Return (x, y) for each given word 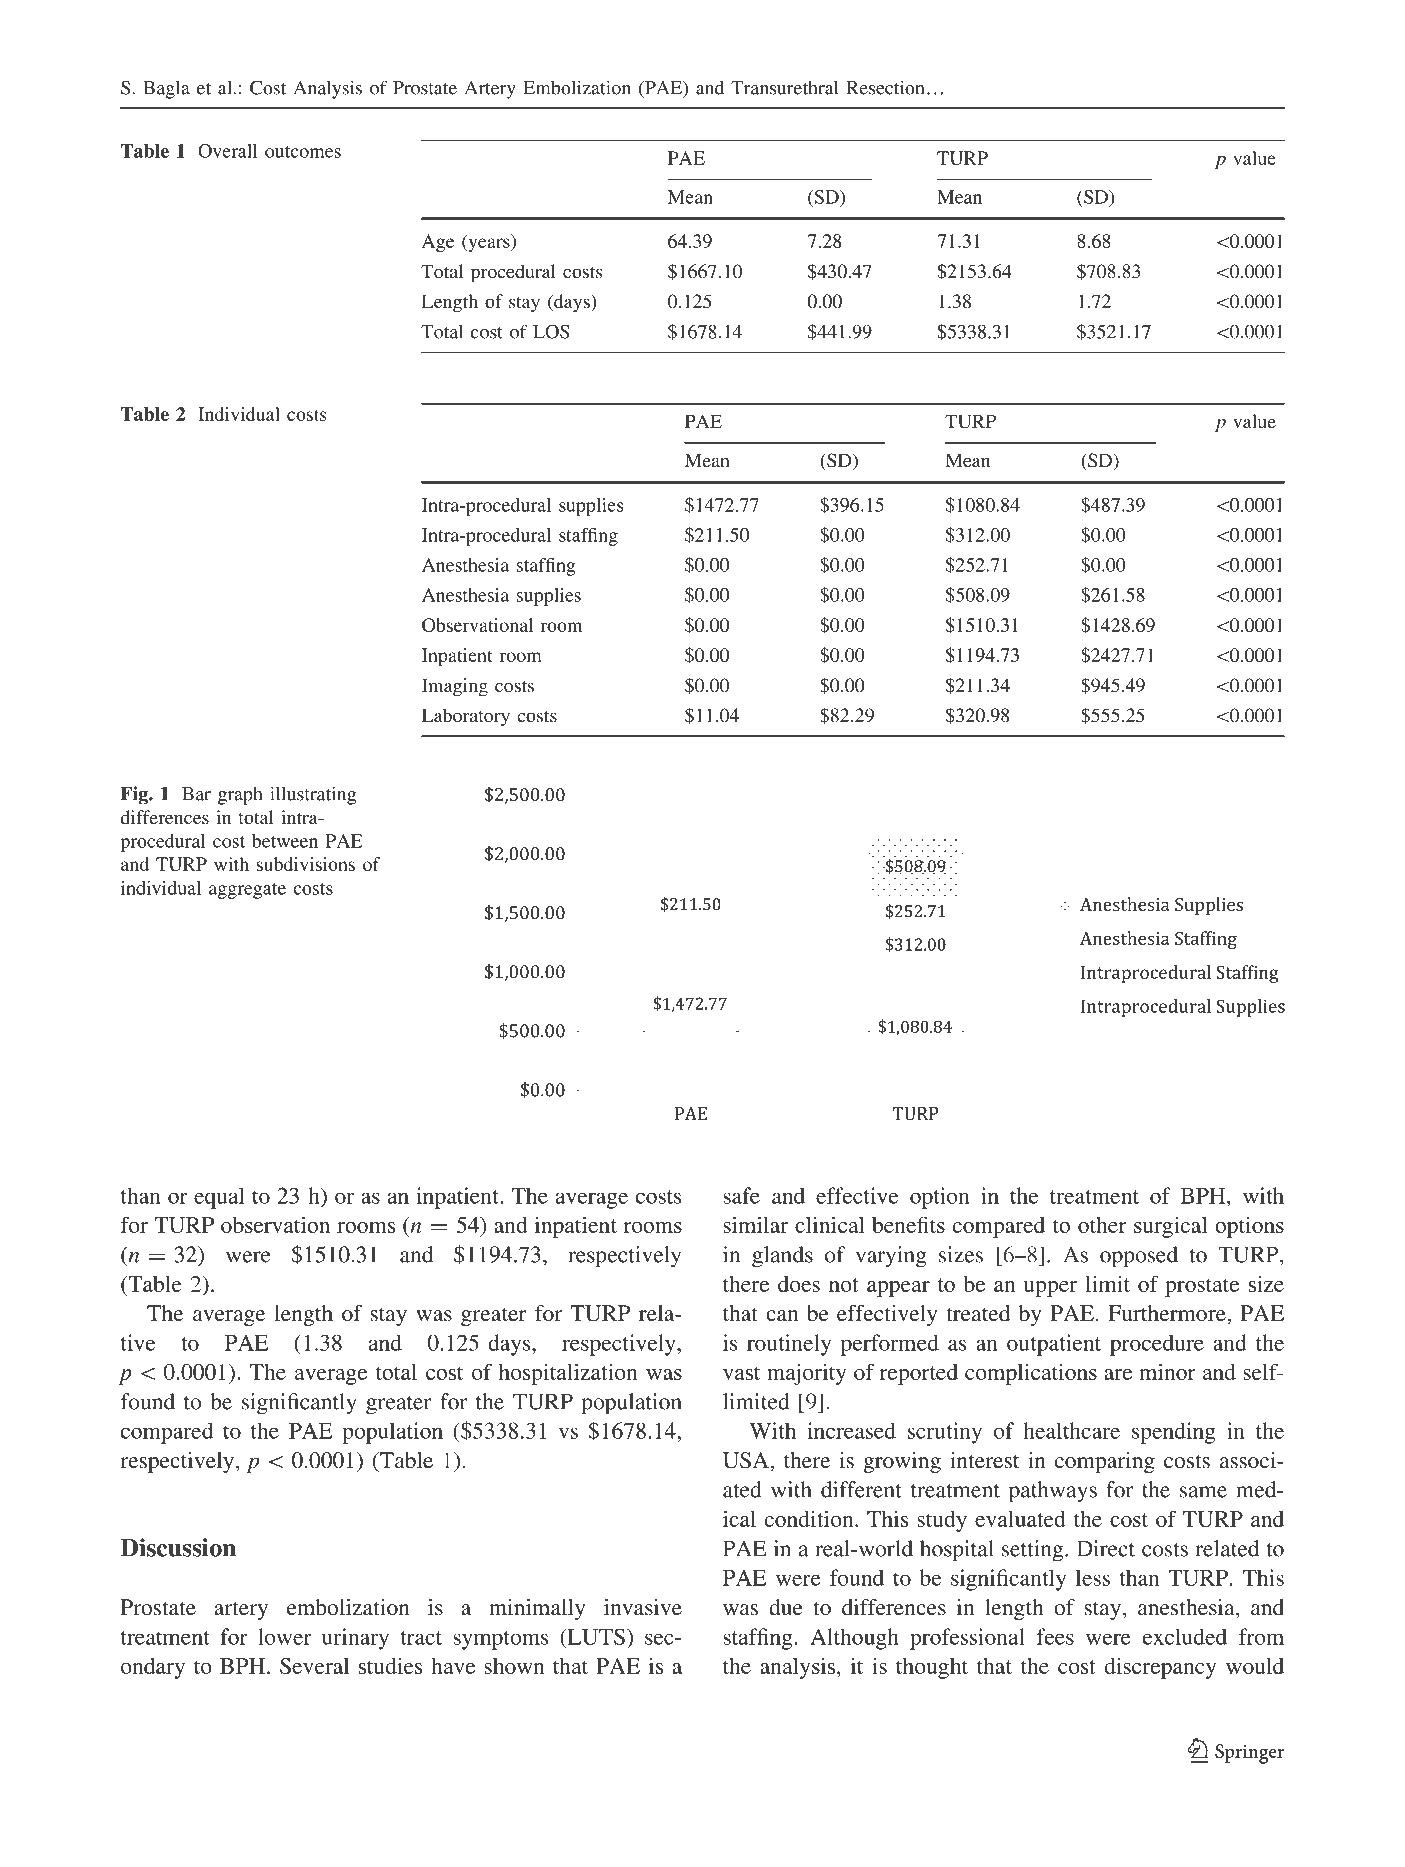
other (1102, 1225)
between (285, 841)
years (489, 245)
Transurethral (784, 87)
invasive (643, 1607)
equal (219, 1198)
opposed (1139, 1257)
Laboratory (466, 717)
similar (755, 1224)
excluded (1185, 1636)
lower (285, 1636)
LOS (551, 331)
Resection (885, 87)
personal (727, 32)
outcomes (303, 152)
